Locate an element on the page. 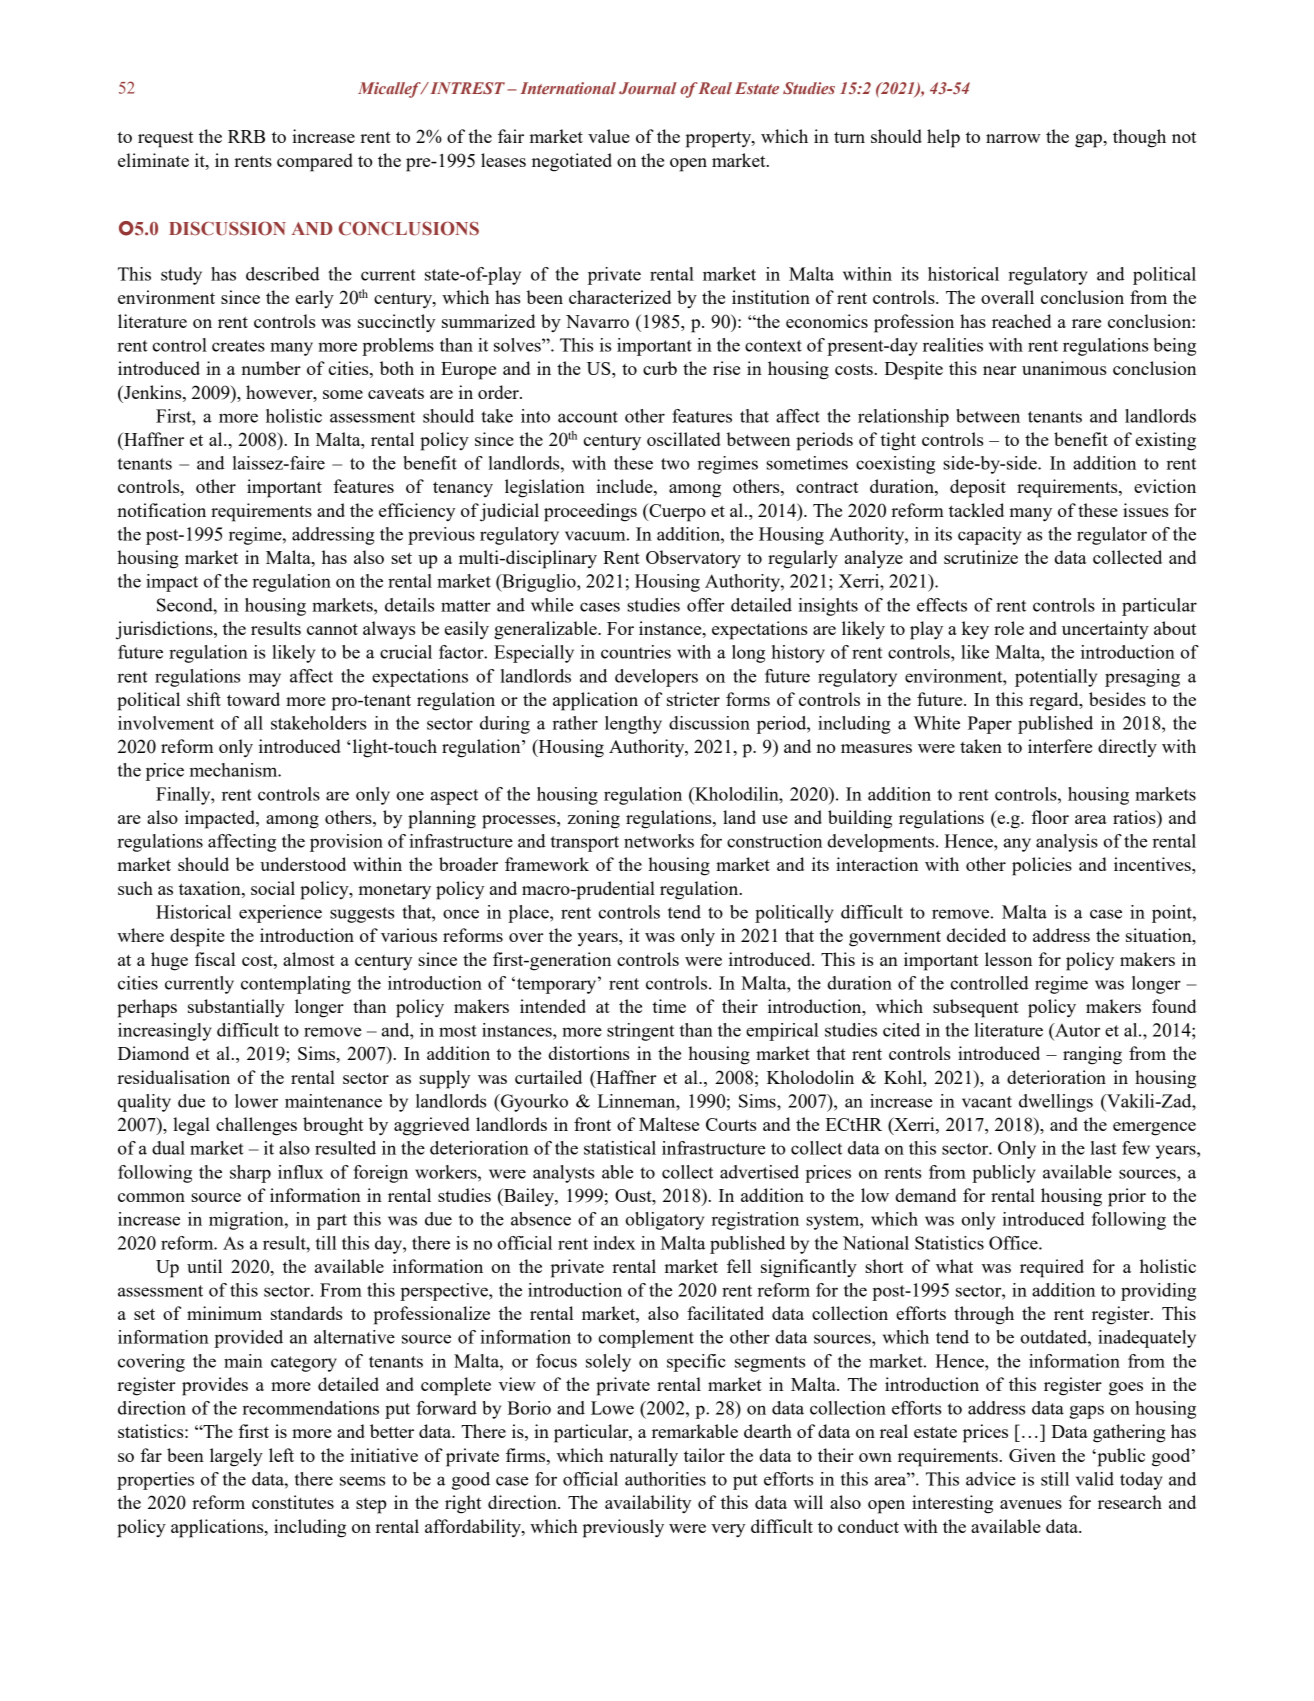 Image resolution: width=1314 pixels, height=1701 pixels. experience is located at coordinates (280, 914).
